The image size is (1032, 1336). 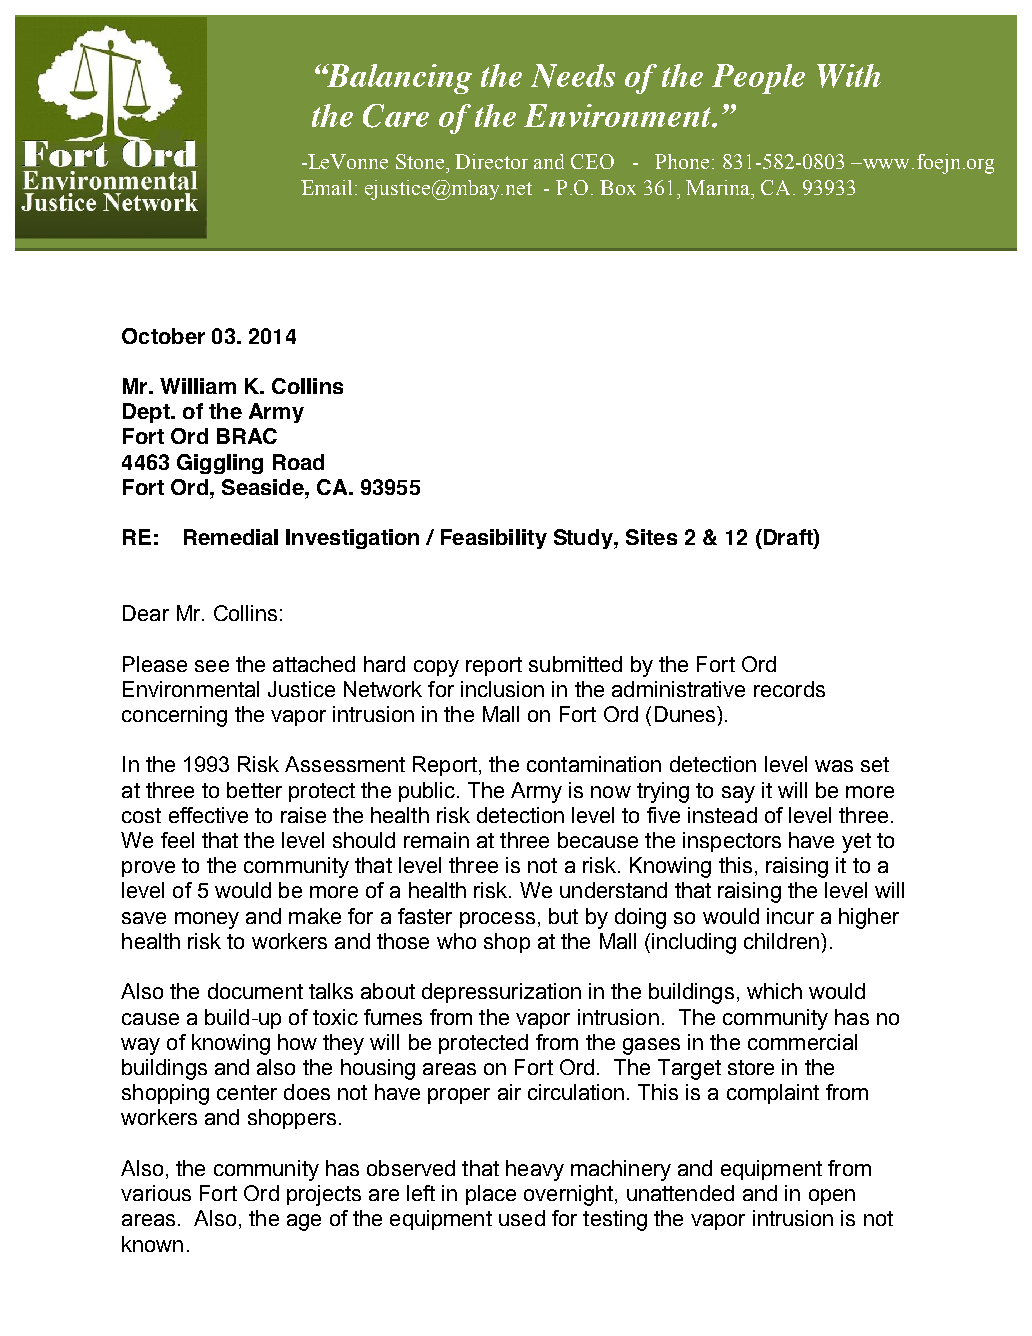 What do you see at coordinates (156, 1193) in the document?
I see `various` at bounding box center [156, 1193].
